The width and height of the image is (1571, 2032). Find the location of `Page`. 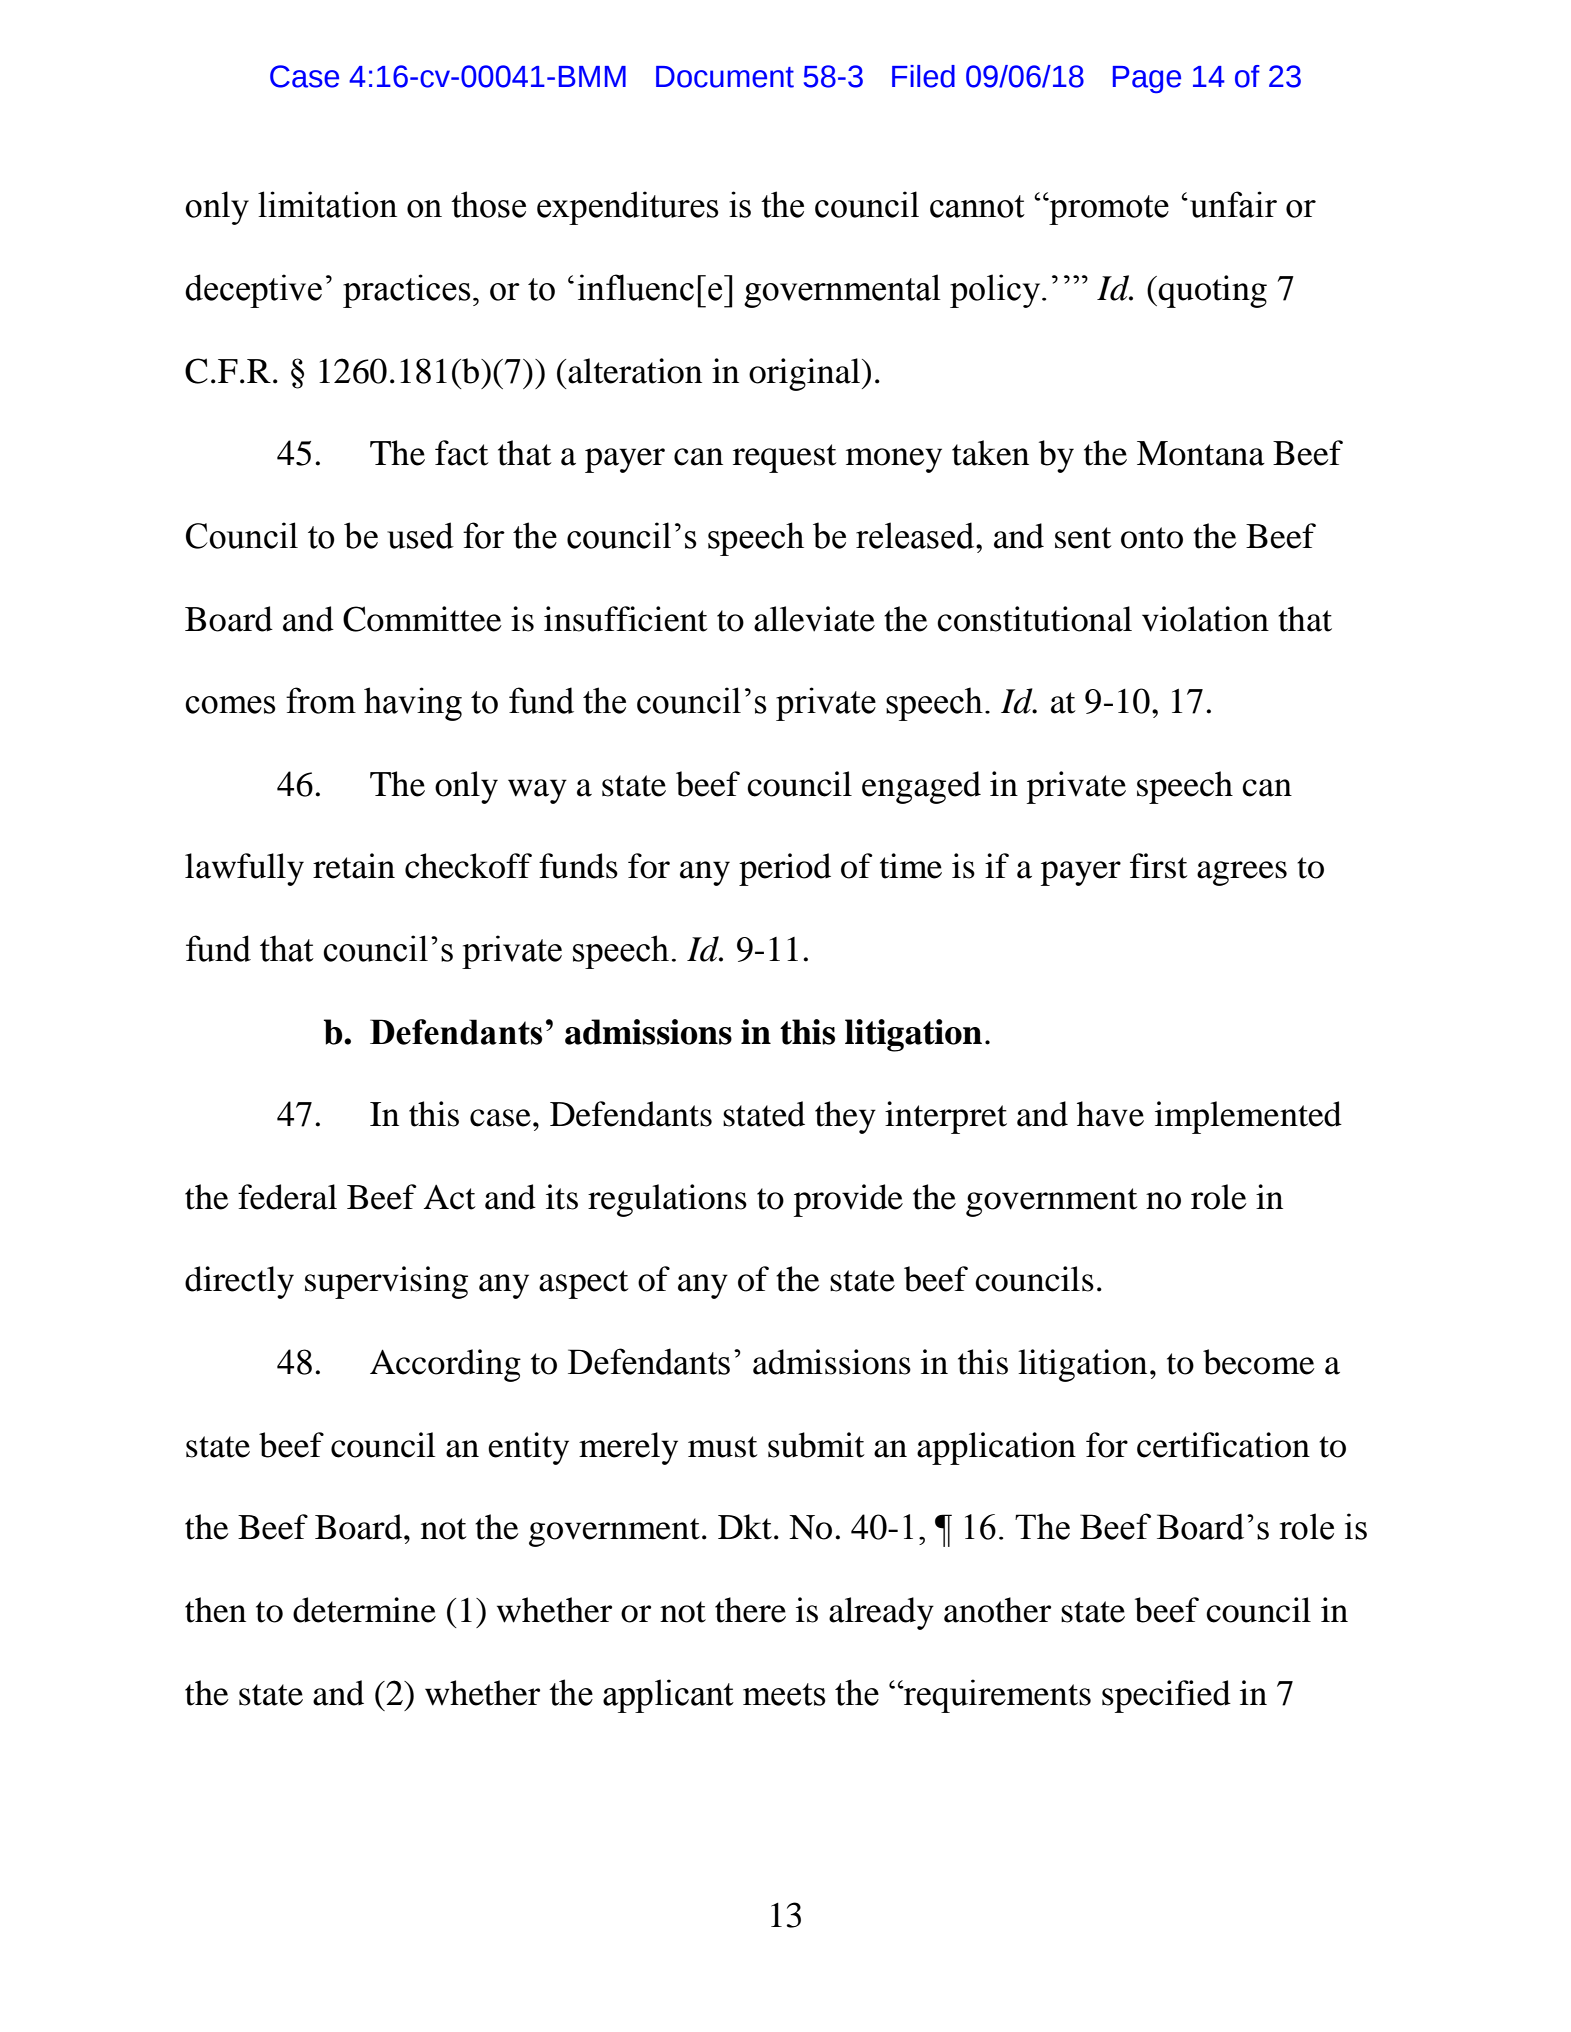

Page is located at coordinates (1147, 79).
